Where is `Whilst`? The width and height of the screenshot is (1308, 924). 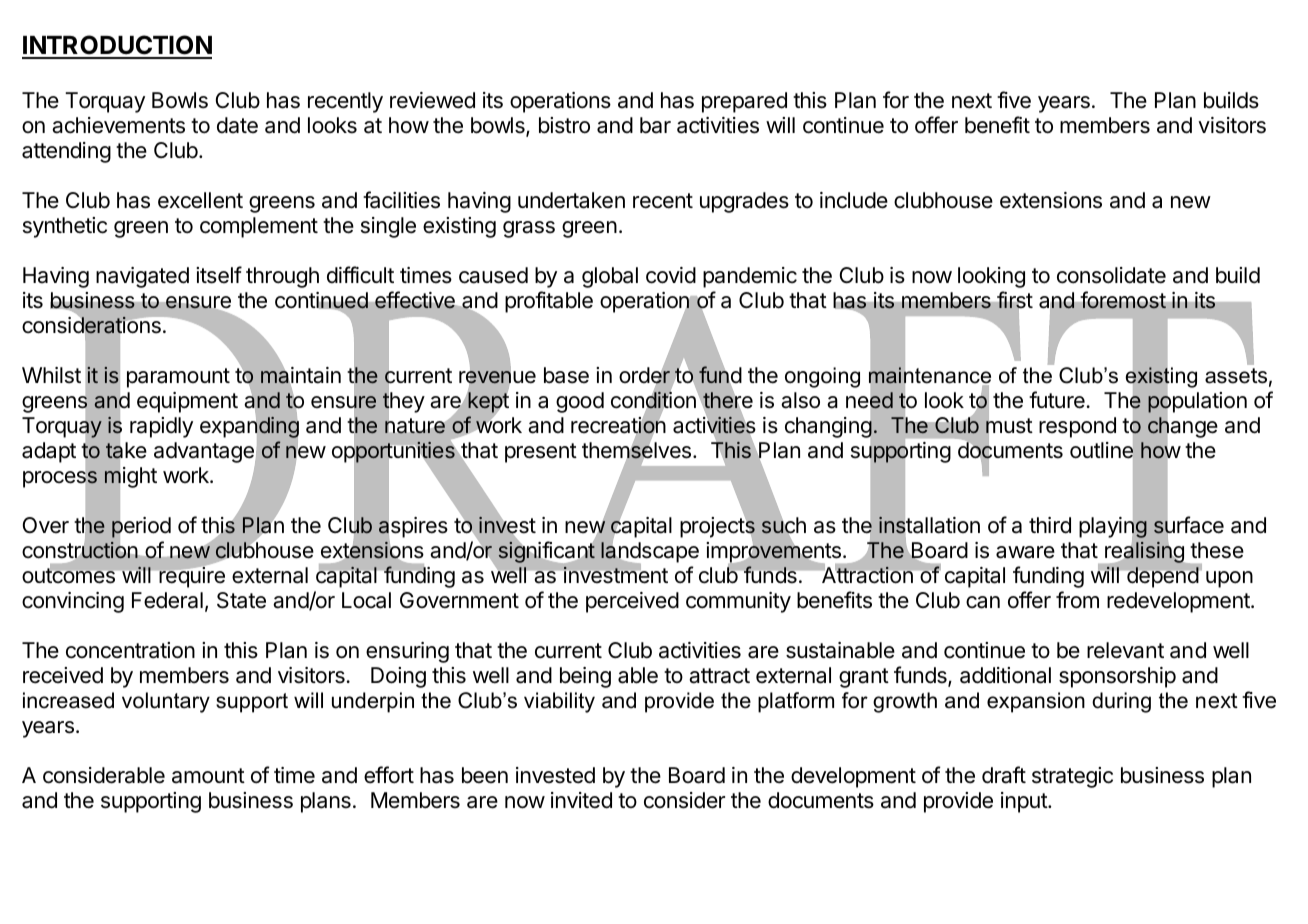
Whilst is located at coordinates (51, 375).
